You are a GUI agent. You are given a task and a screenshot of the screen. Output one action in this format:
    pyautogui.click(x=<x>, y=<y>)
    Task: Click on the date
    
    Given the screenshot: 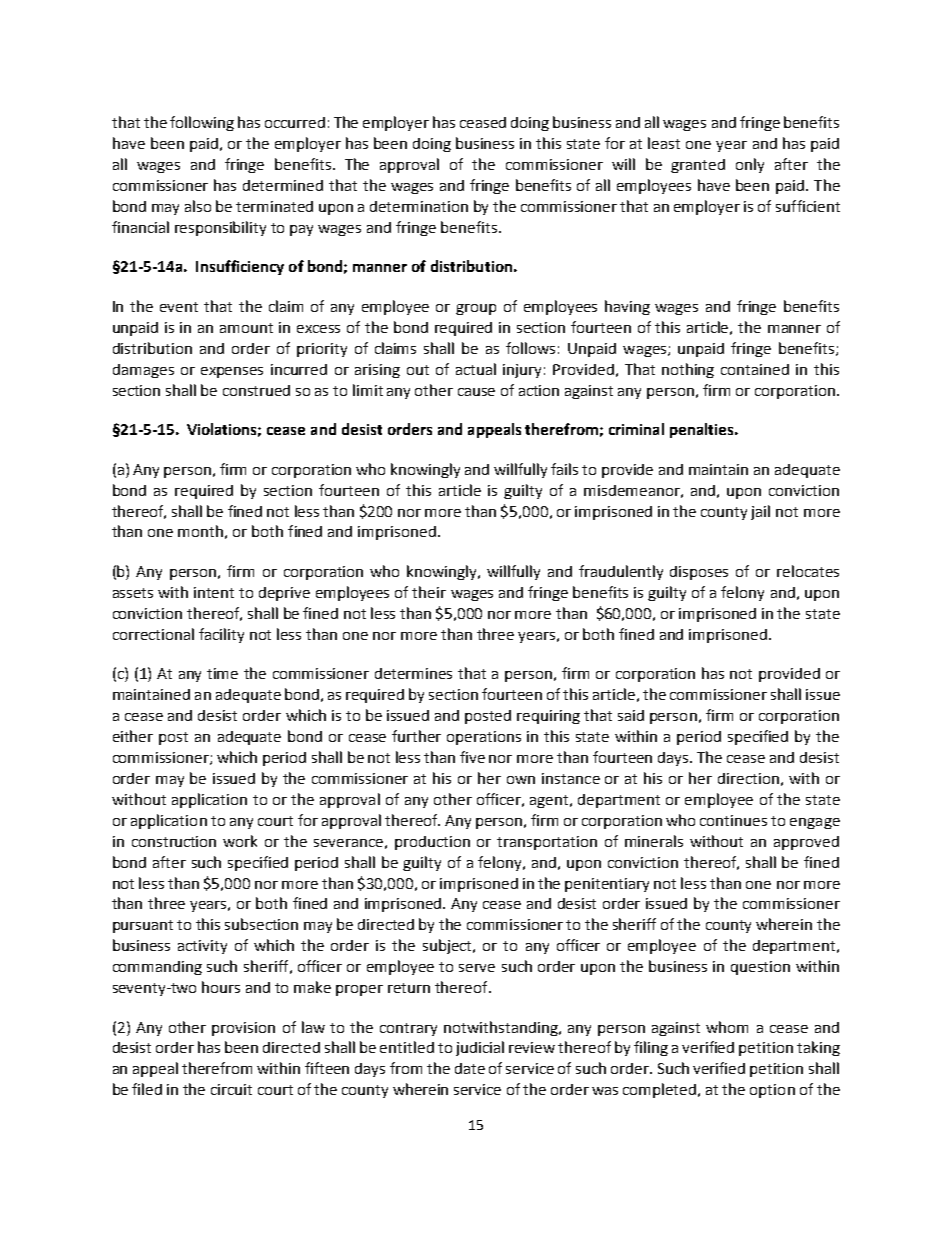 What is the action you would take?
    pyautogui.click(x=470, y=1068)
